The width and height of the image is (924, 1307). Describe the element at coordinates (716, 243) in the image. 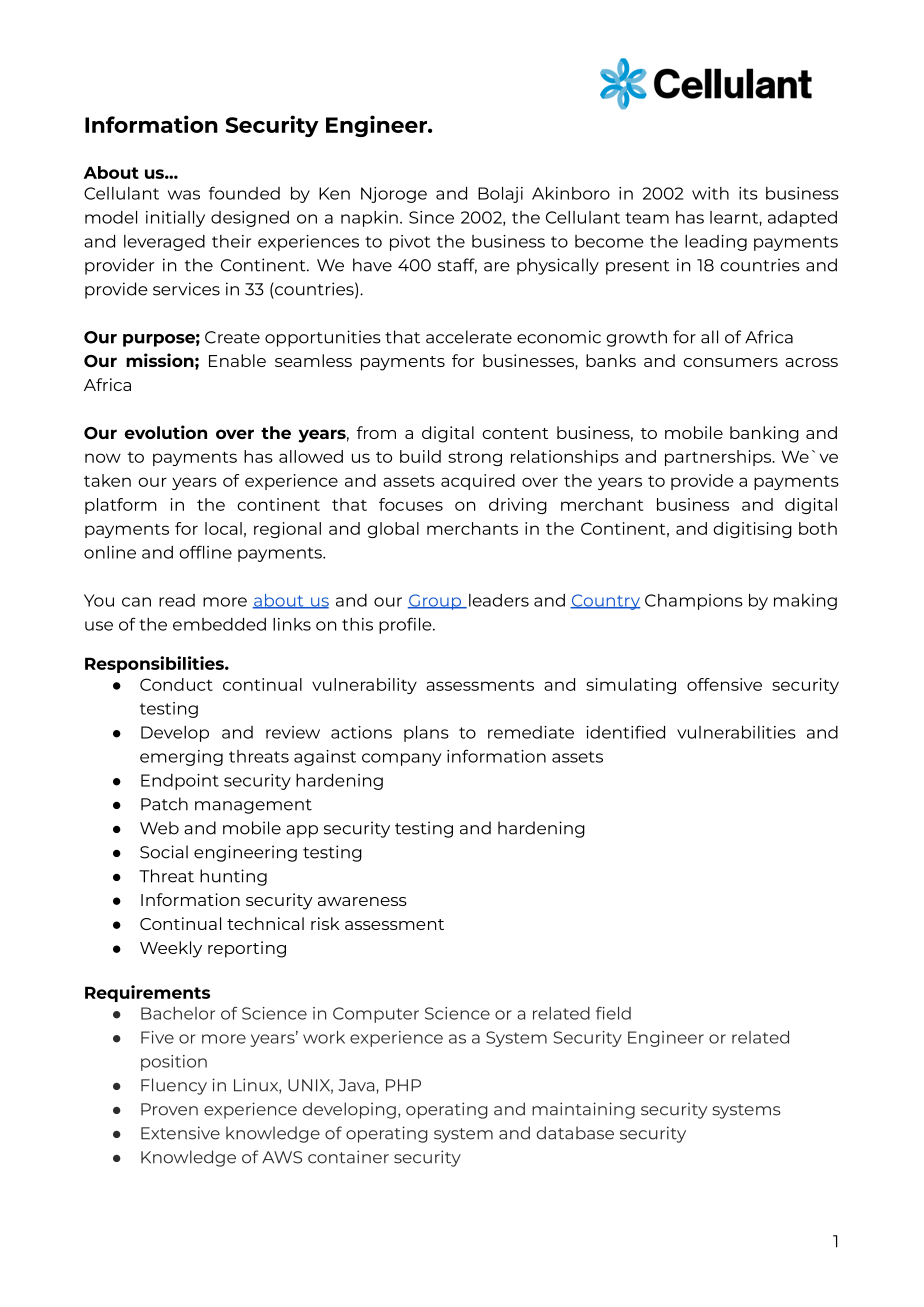

I see `leading` at that location.
